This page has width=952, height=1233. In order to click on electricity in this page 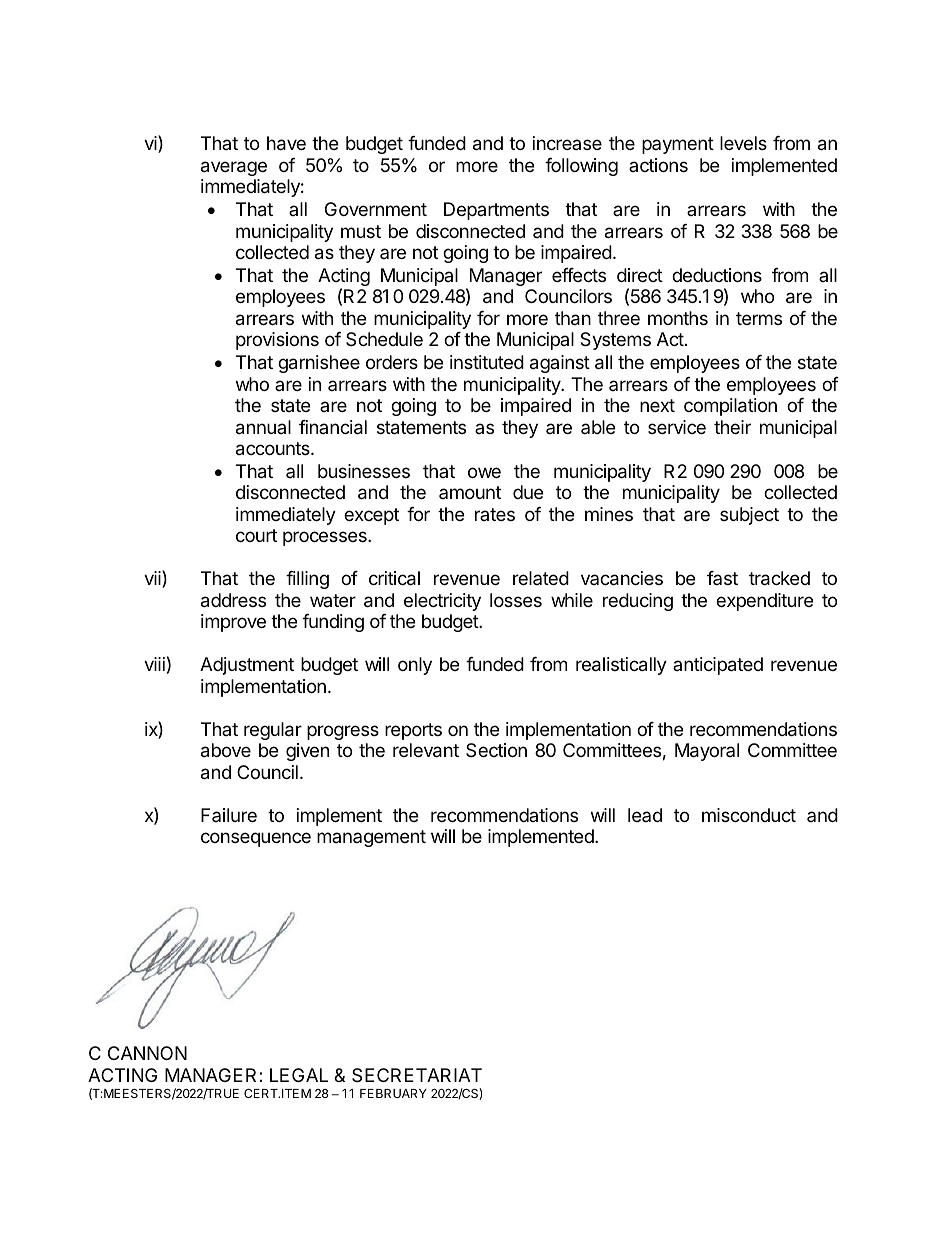, I will do `click(442, 602)`.
